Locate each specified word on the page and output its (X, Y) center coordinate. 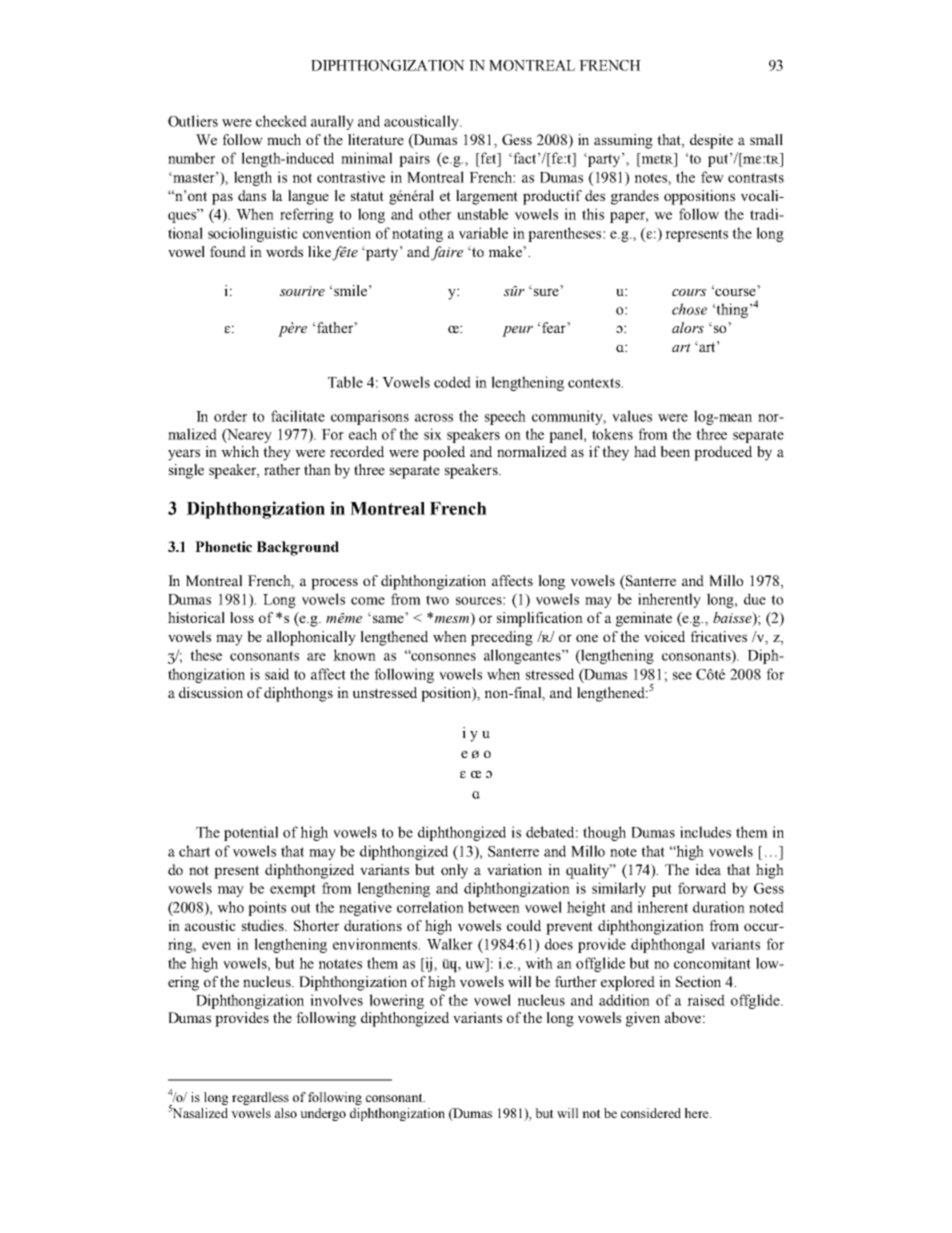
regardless (260, 1098)
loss (242, 617)
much (284, 139)
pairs (414, 159)
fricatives (718, 636)
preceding (502, 638)
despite (711, 141)
